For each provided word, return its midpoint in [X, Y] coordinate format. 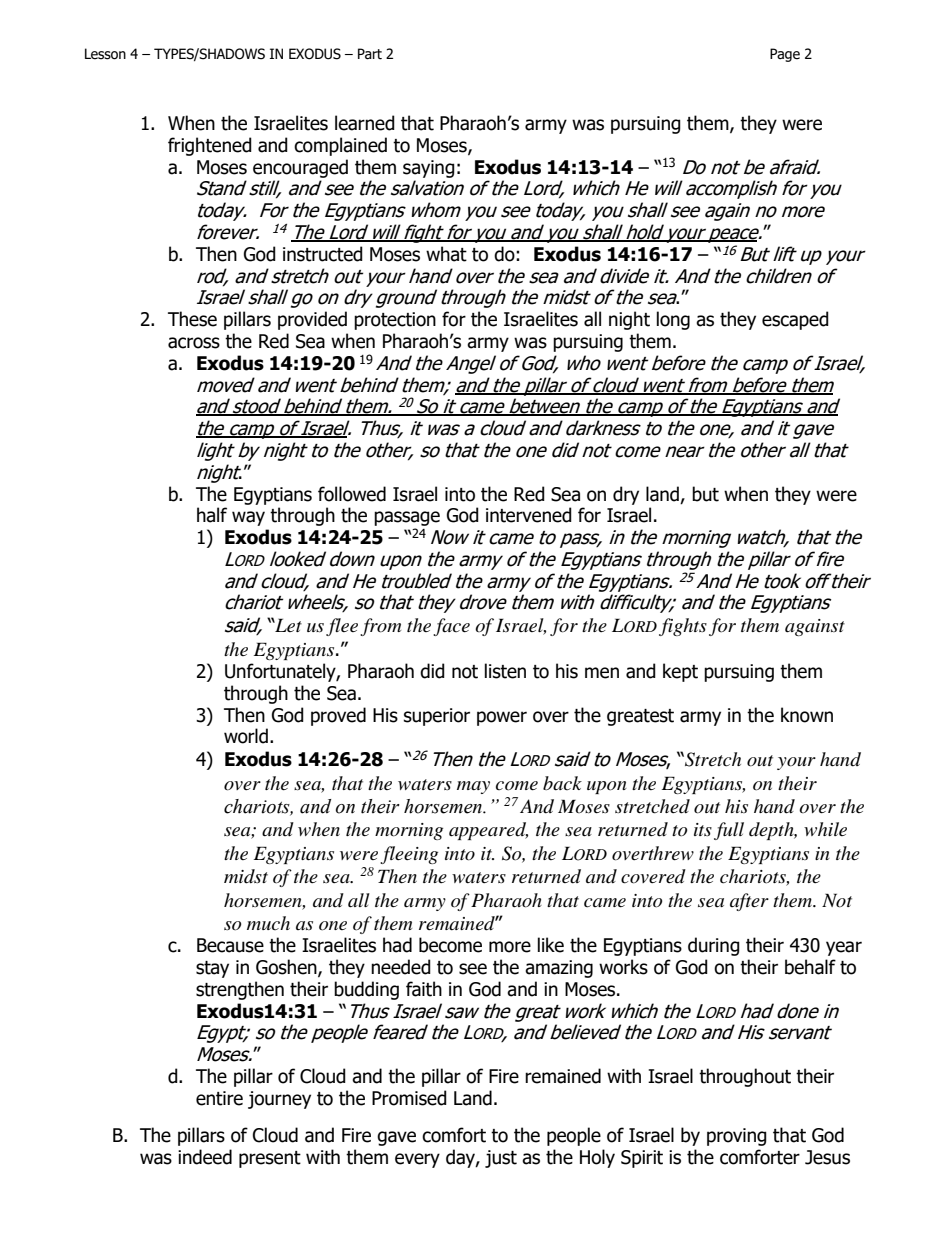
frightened [210, 146]
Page [785, 55]
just [501, 1159]
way [248, 518]
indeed [205, 1157]
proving [737, 1137]
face [451, 627]
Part [370, 54]
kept [680, 672]
